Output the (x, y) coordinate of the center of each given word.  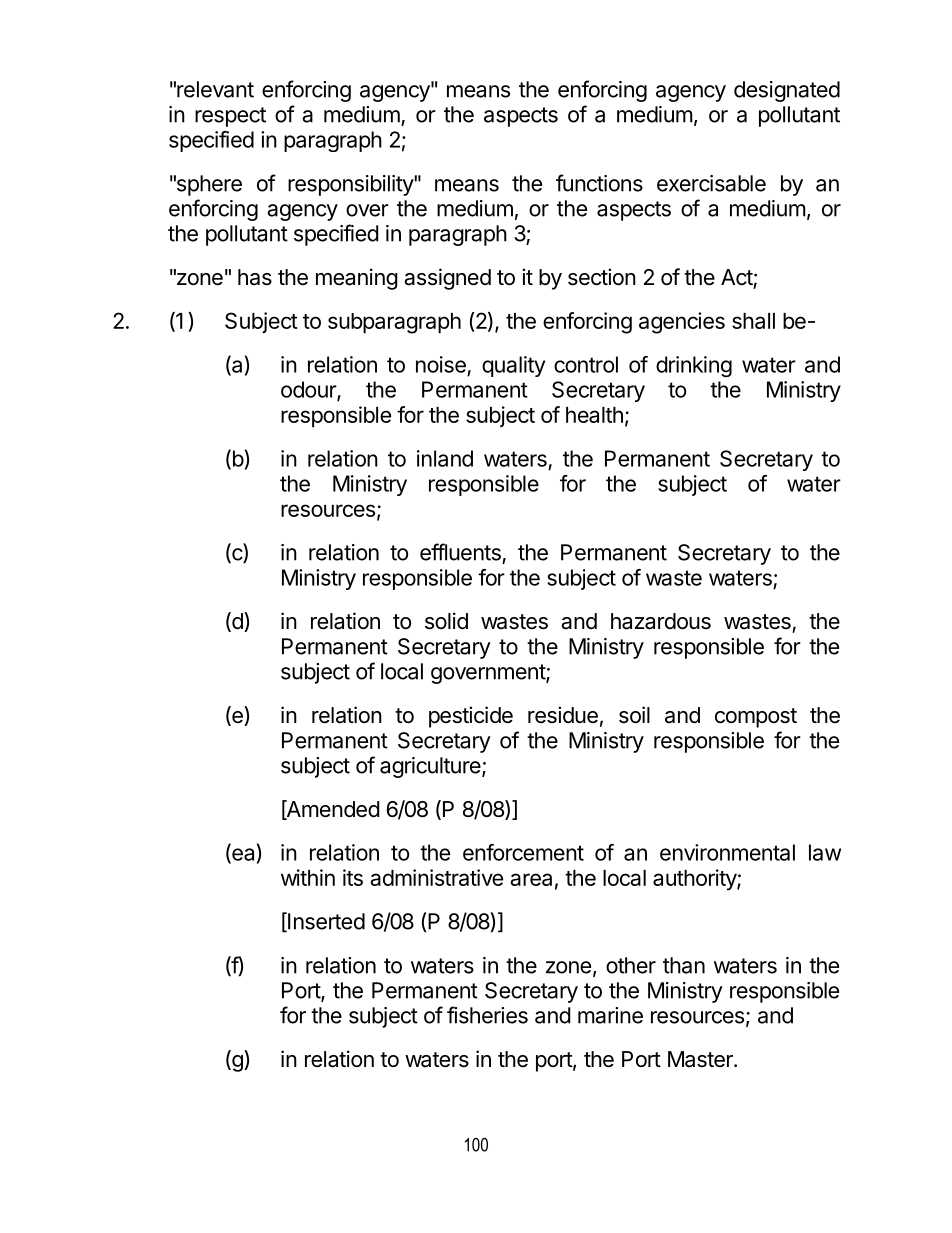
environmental (727, 852)
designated (787, 91)
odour (309, 390)
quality (513, 366)
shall (753, 321)
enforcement (523, 852)
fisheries (487, 1015)
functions (599, 183)
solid (446, 621)
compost (756, 718)
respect (230, 117)
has (255, 277)
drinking (694, 366)
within (308, 877)
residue (563, 715)
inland (445, 458)
